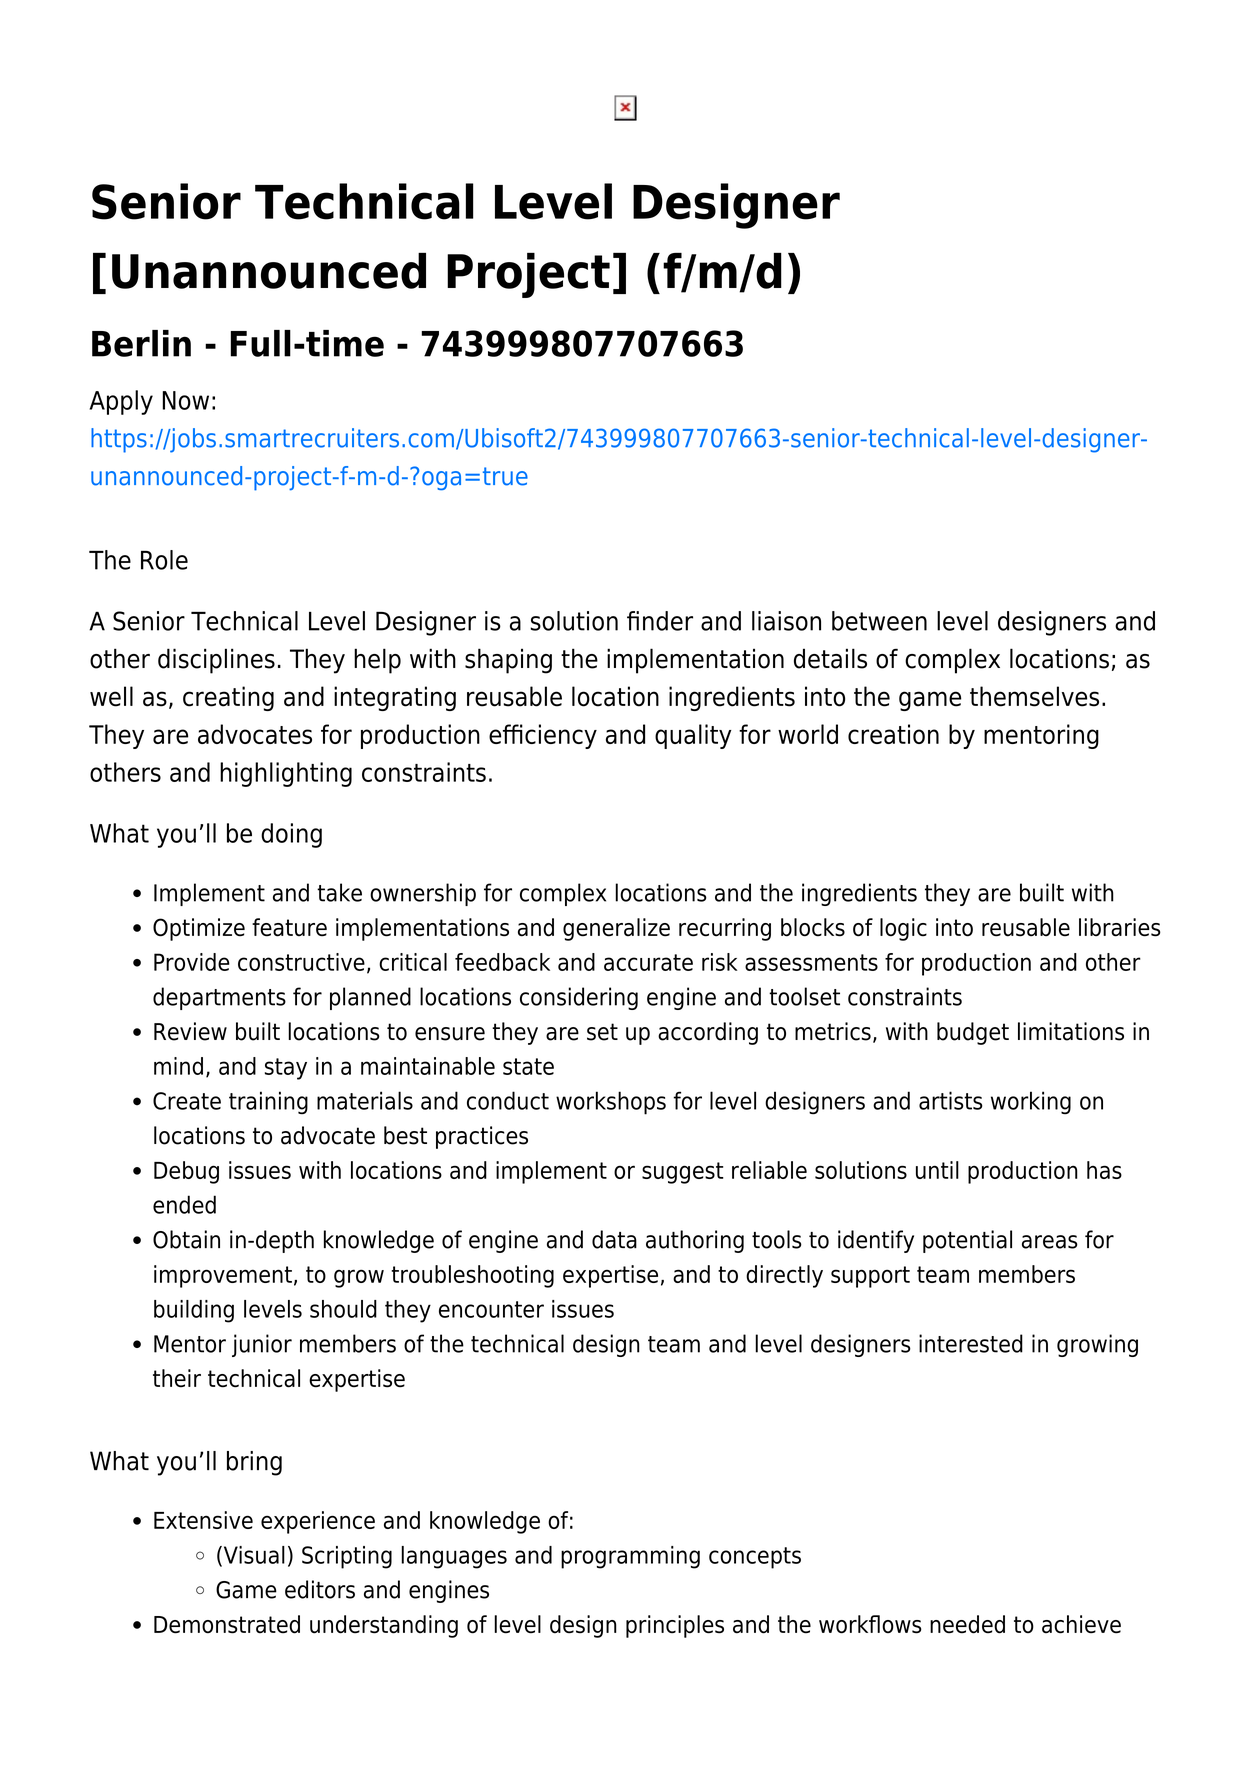  Describe the element at coordinates (786, 621) in the screenshot. I see `liaison` at that location.
